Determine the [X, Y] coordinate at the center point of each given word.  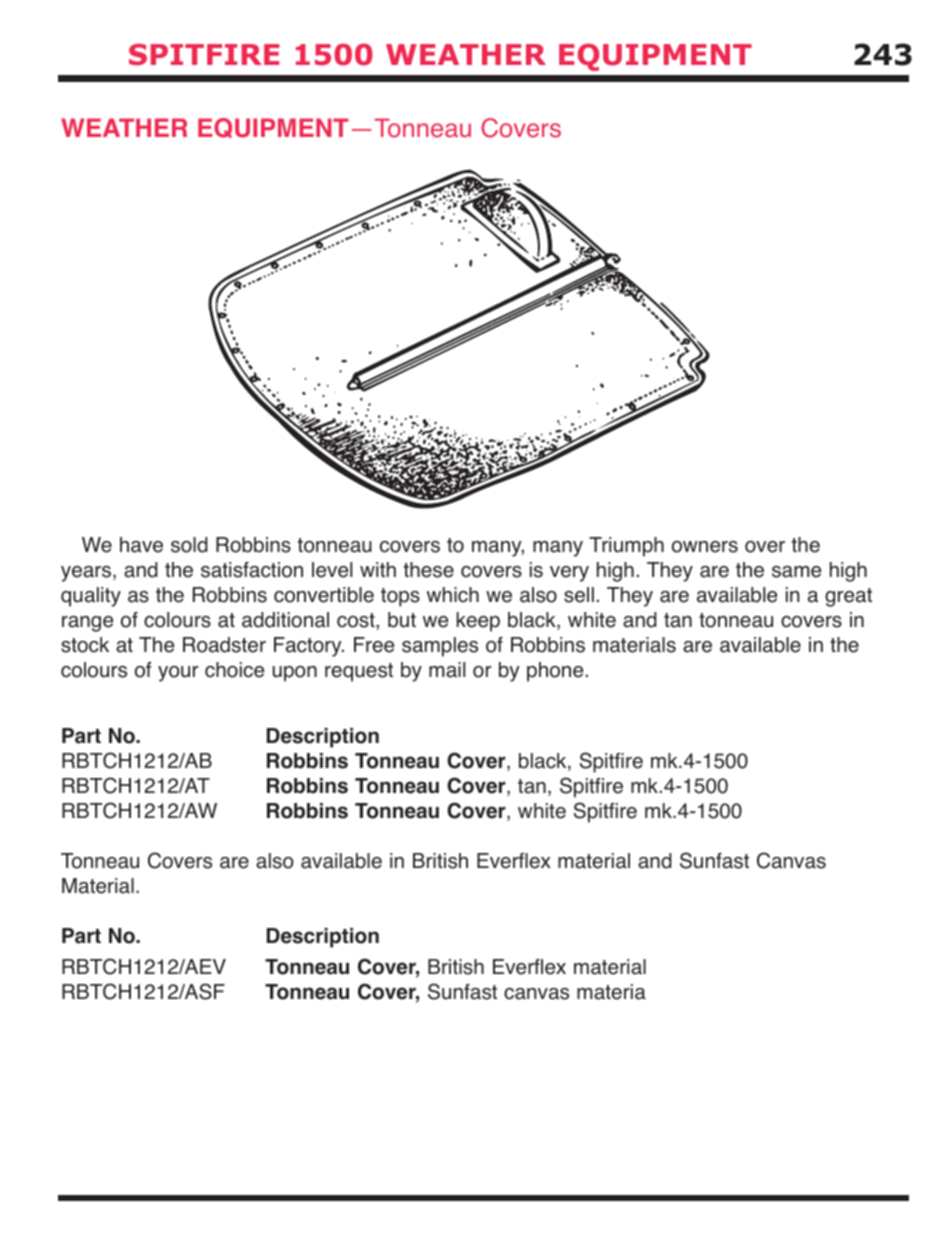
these [428, 570]
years [86, 574]
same [796, 572]
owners [705, 547]
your [178, 674]
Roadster [224, 645]
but [402, 620]
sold [189, 545]
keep [478, 622]
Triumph [626, 547]
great [848, 597]
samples [440, 647]
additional [285, 620]
